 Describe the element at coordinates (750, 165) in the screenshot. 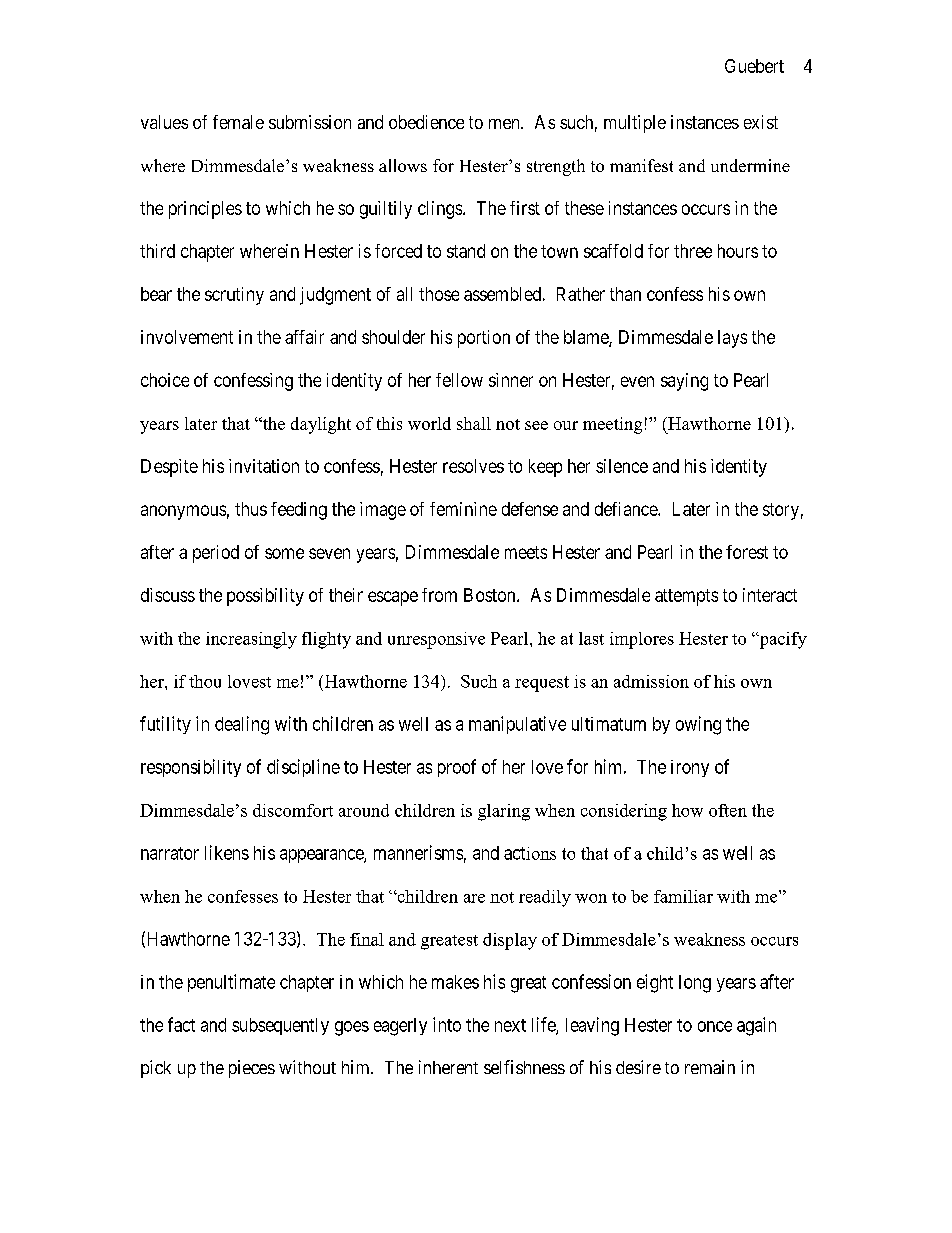

I see `undermine` at that location.
